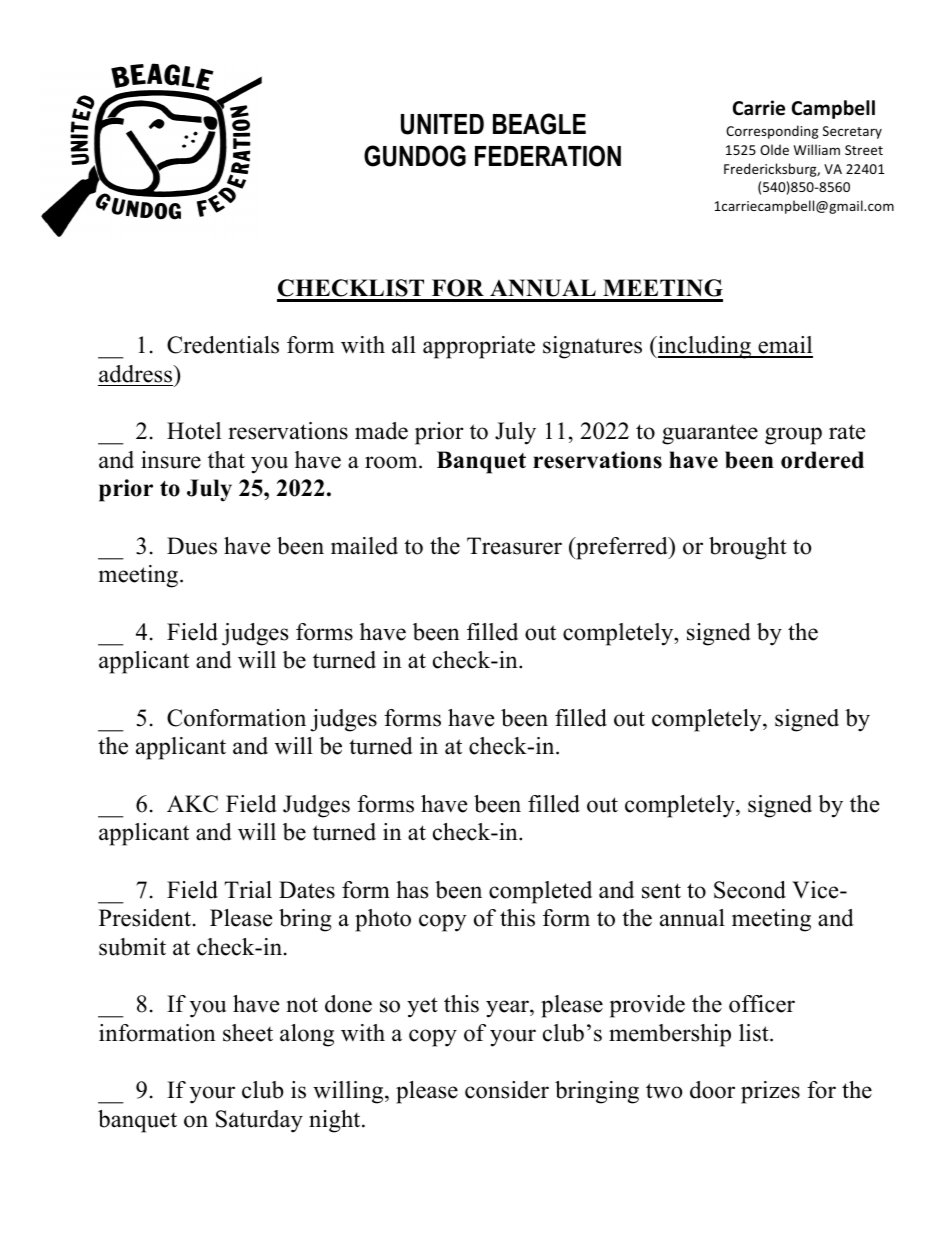 The image size is (952, 1233). Describe the element at coordinates (548, 156) in the screenshot. I see `FEDERATION` at that location.
